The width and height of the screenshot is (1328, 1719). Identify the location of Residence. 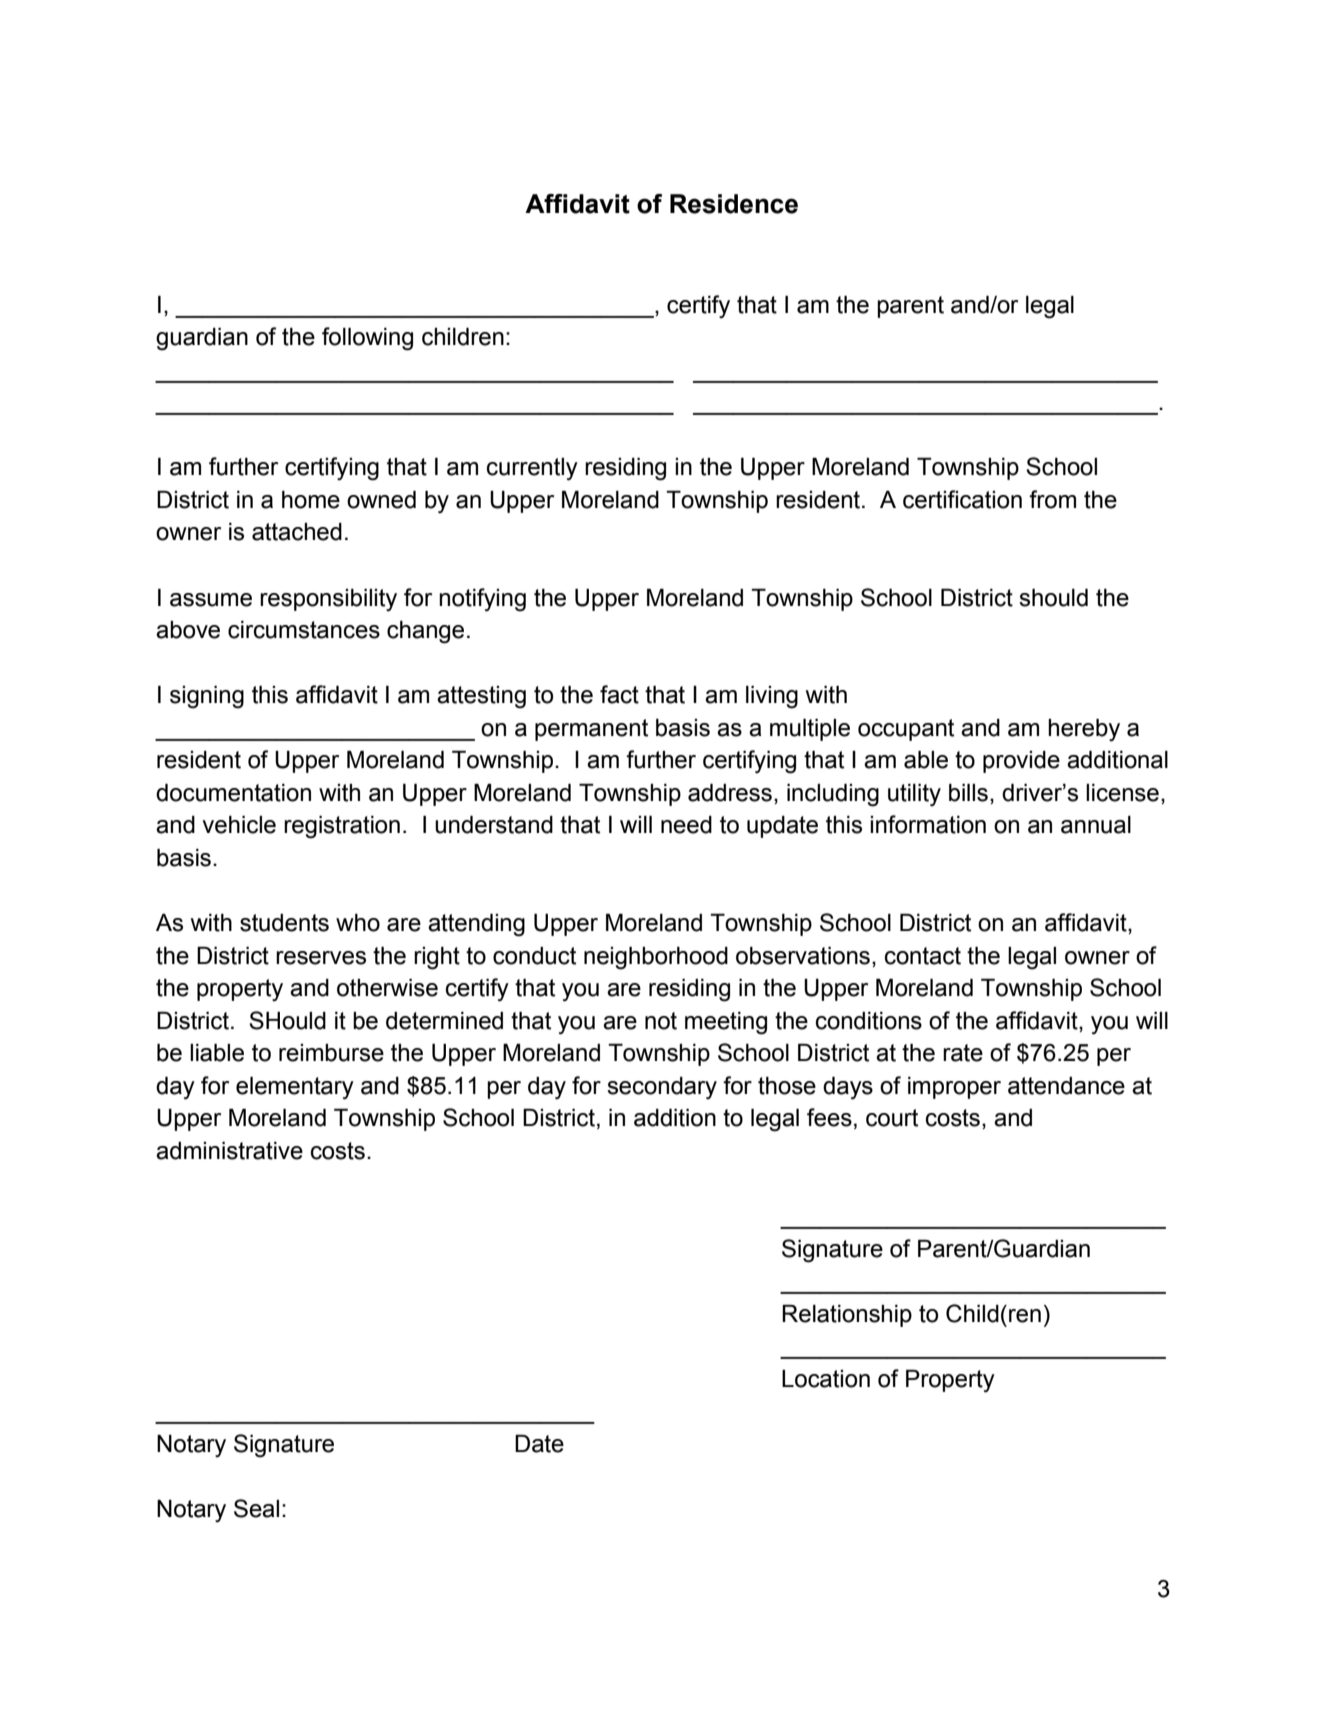
(734, 204).
